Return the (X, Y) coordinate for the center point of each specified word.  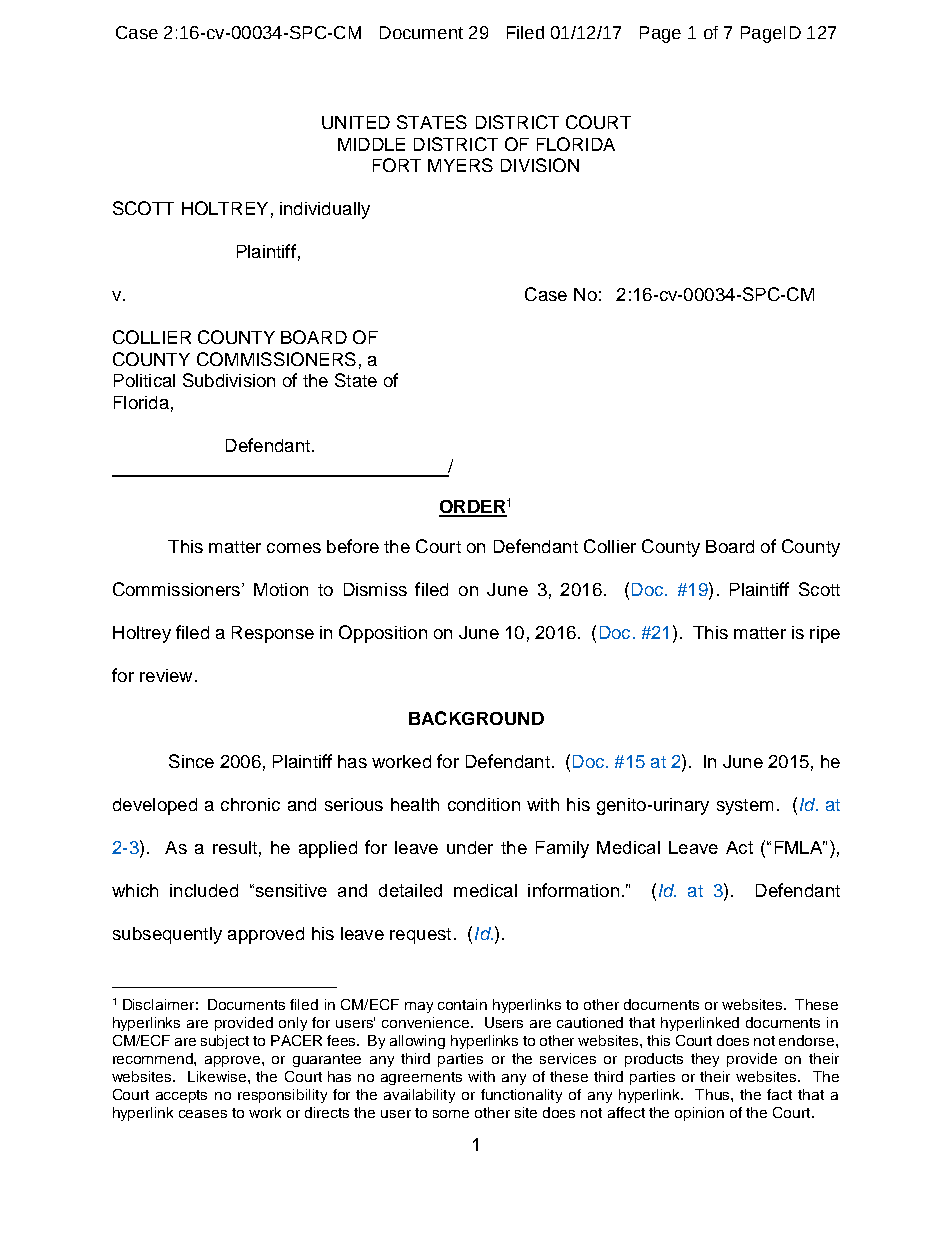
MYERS (460, 165)
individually (325, 210)
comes (294, 548)
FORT (397, 165)
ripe (825, 634)
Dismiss (375, 589)
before (353, 546)
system (745, 807)
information (573, 890)
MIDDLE (371, 144)
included (204, 890)
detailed (410, 890)
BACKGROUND (476, 718)
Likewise (218, 1076)
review (166, 675)
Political (144, 380)
